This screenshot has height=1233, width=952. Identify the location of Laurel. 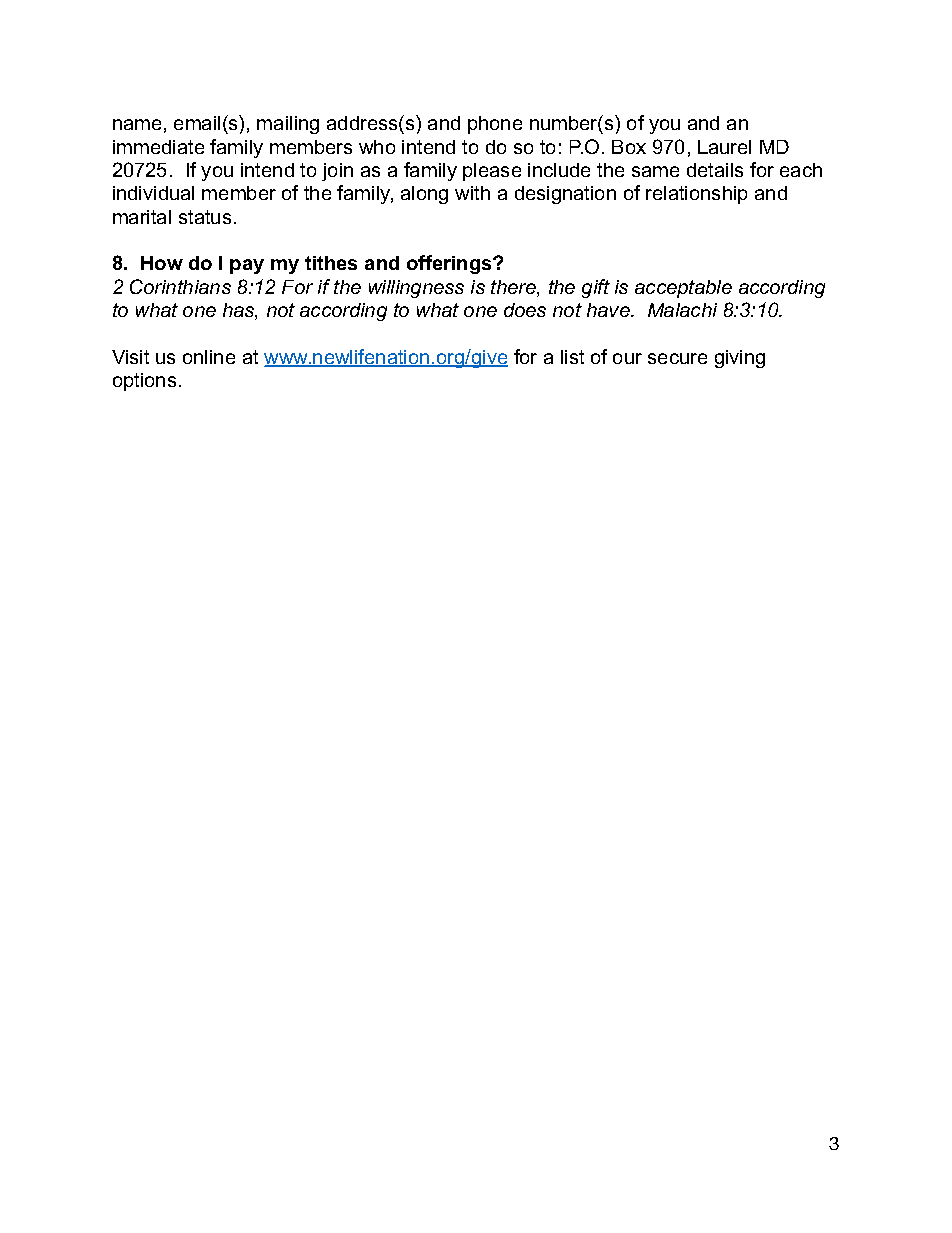
(724, 147).
